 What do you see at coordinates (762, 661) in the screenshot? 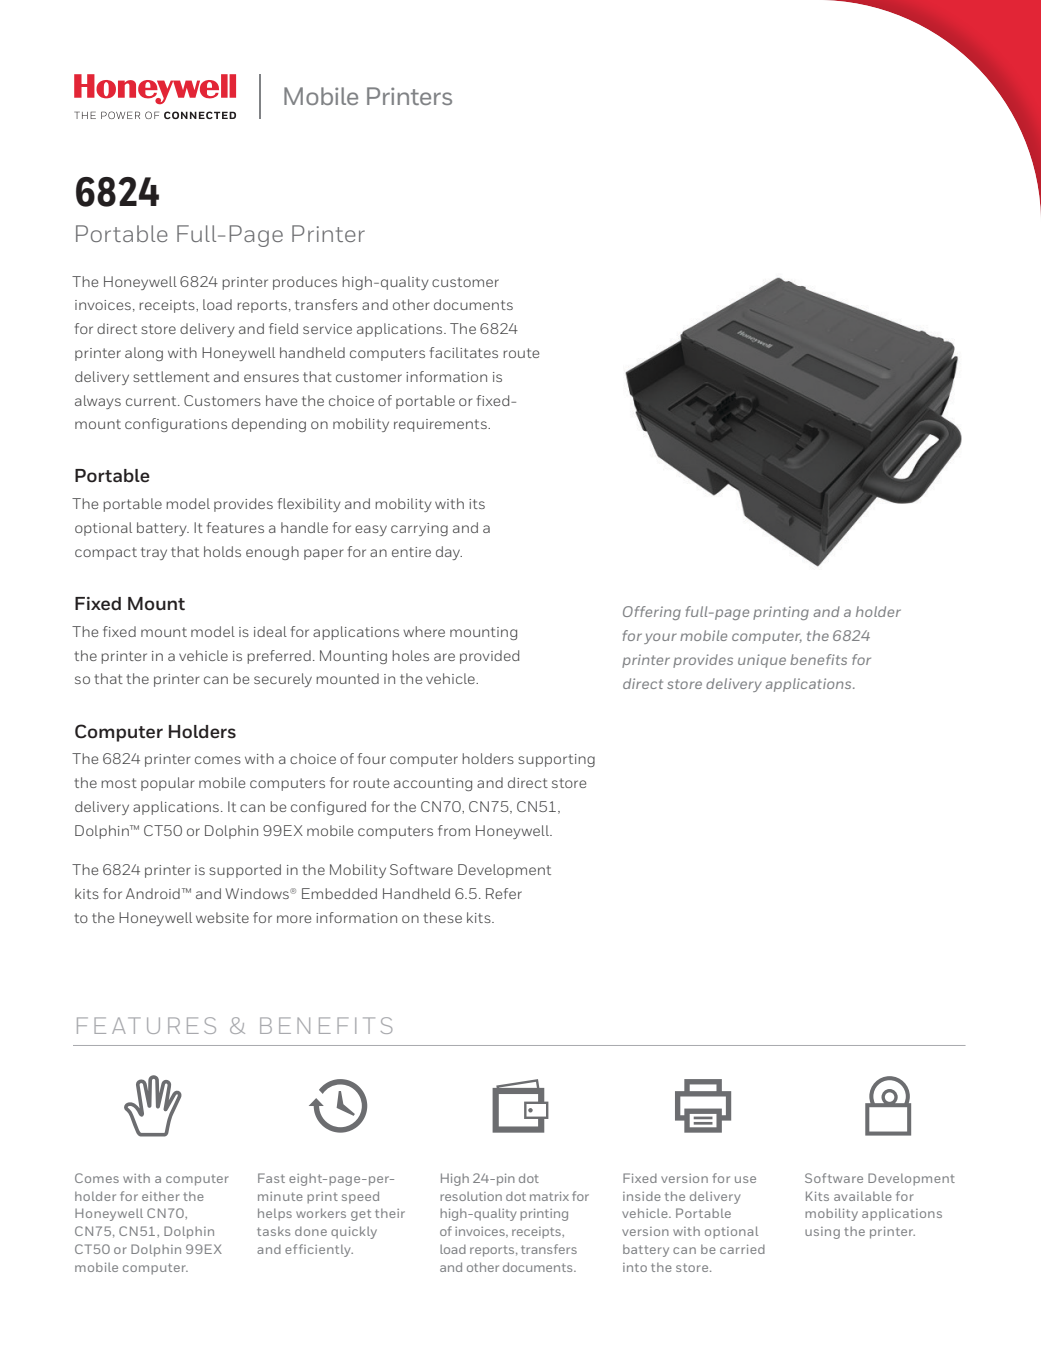
I see `unique` at bounding box center [762, 661].
